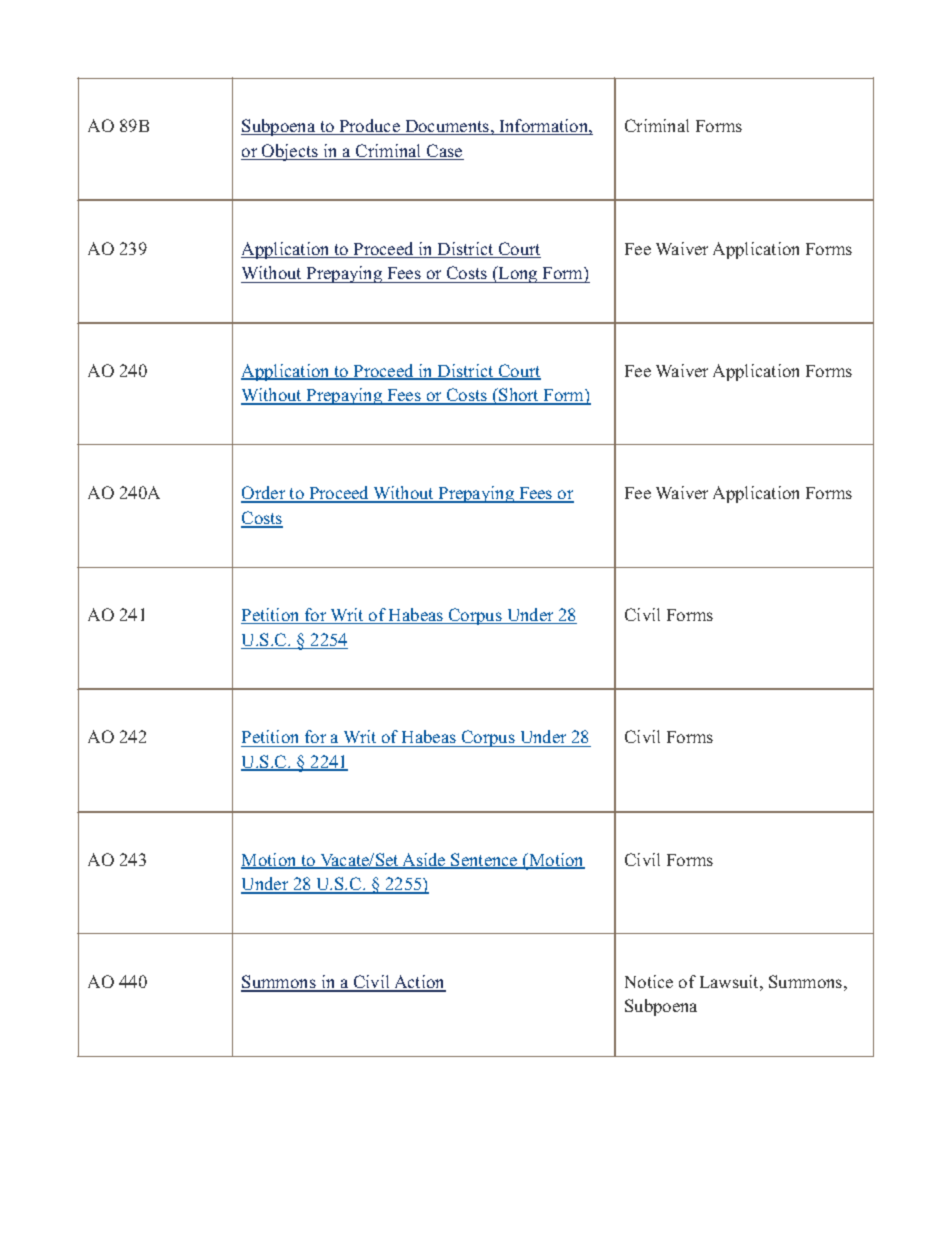 The height and width of the screenshot is (1233, 952). I want to click on Notice, so click(649, 981).
